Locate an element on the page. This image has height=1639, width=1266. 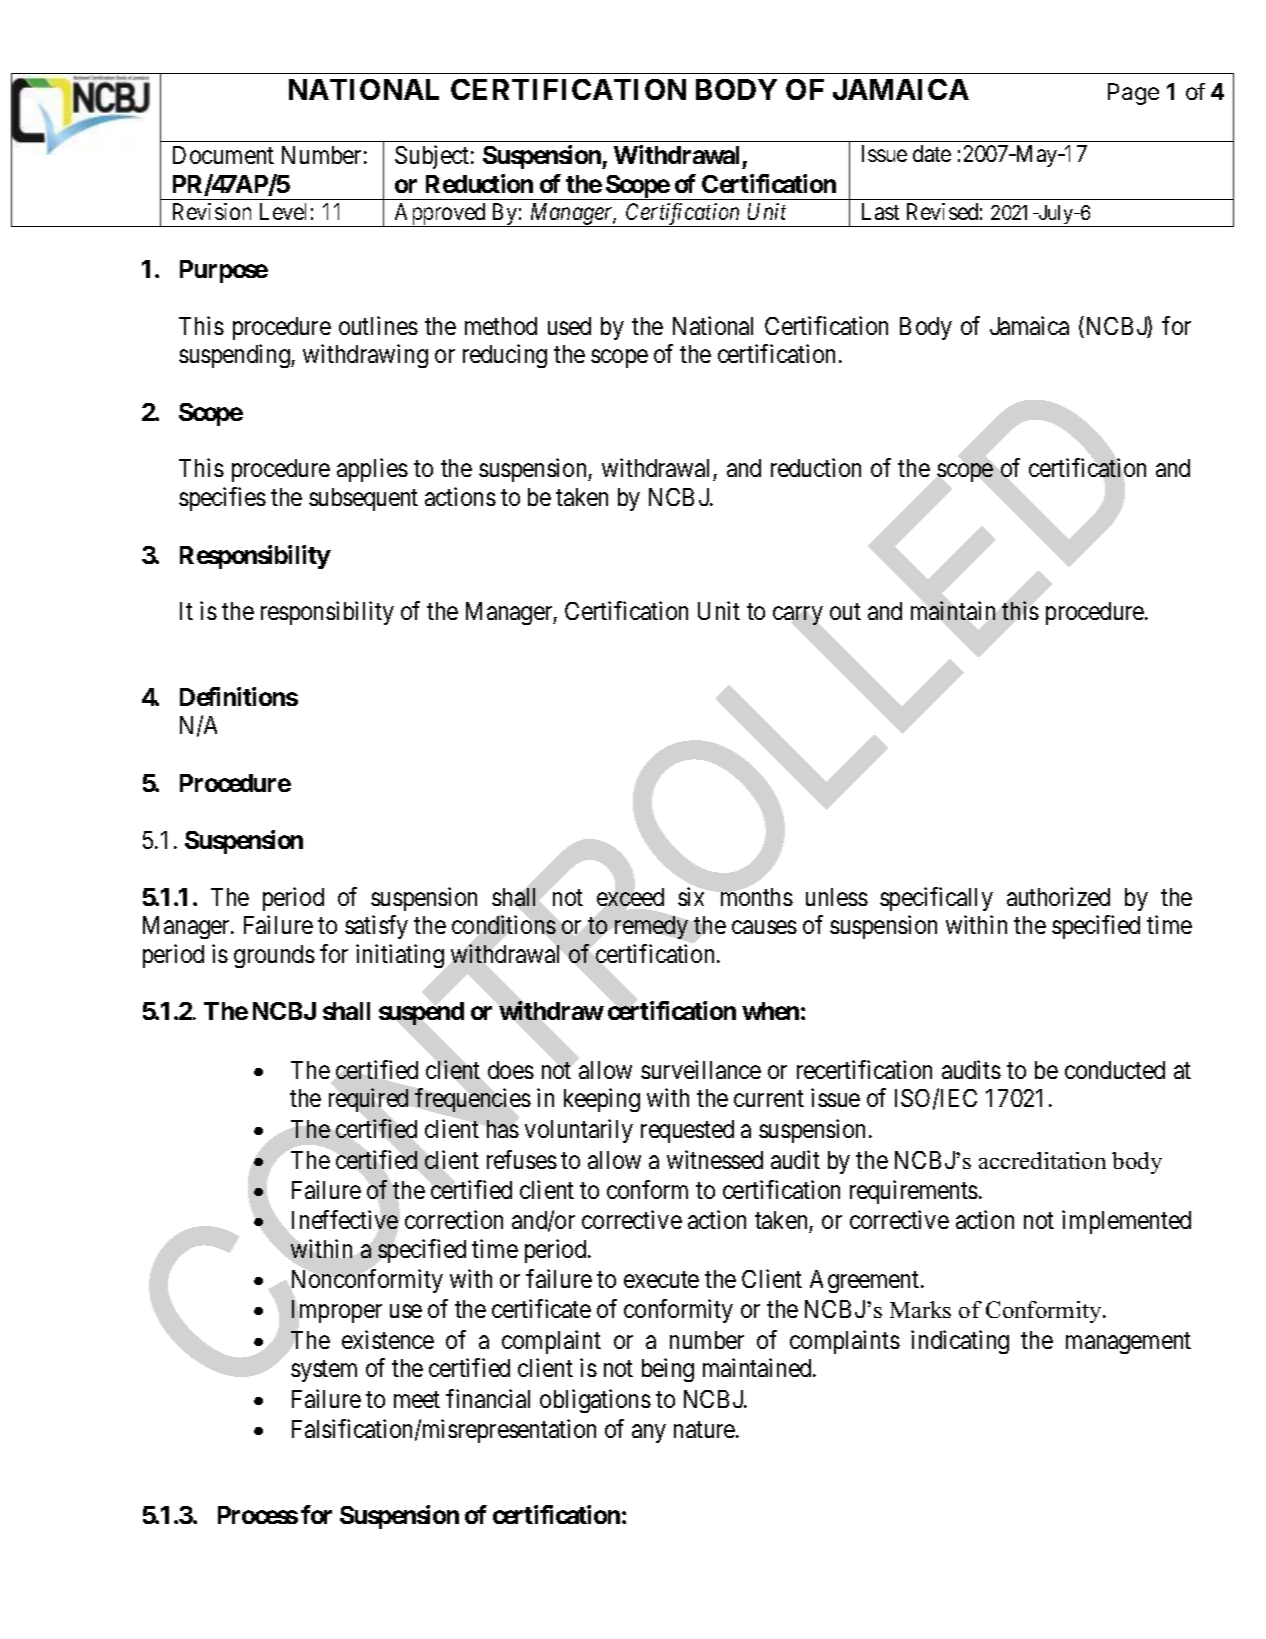
used is located at coordinates (569, 326).
